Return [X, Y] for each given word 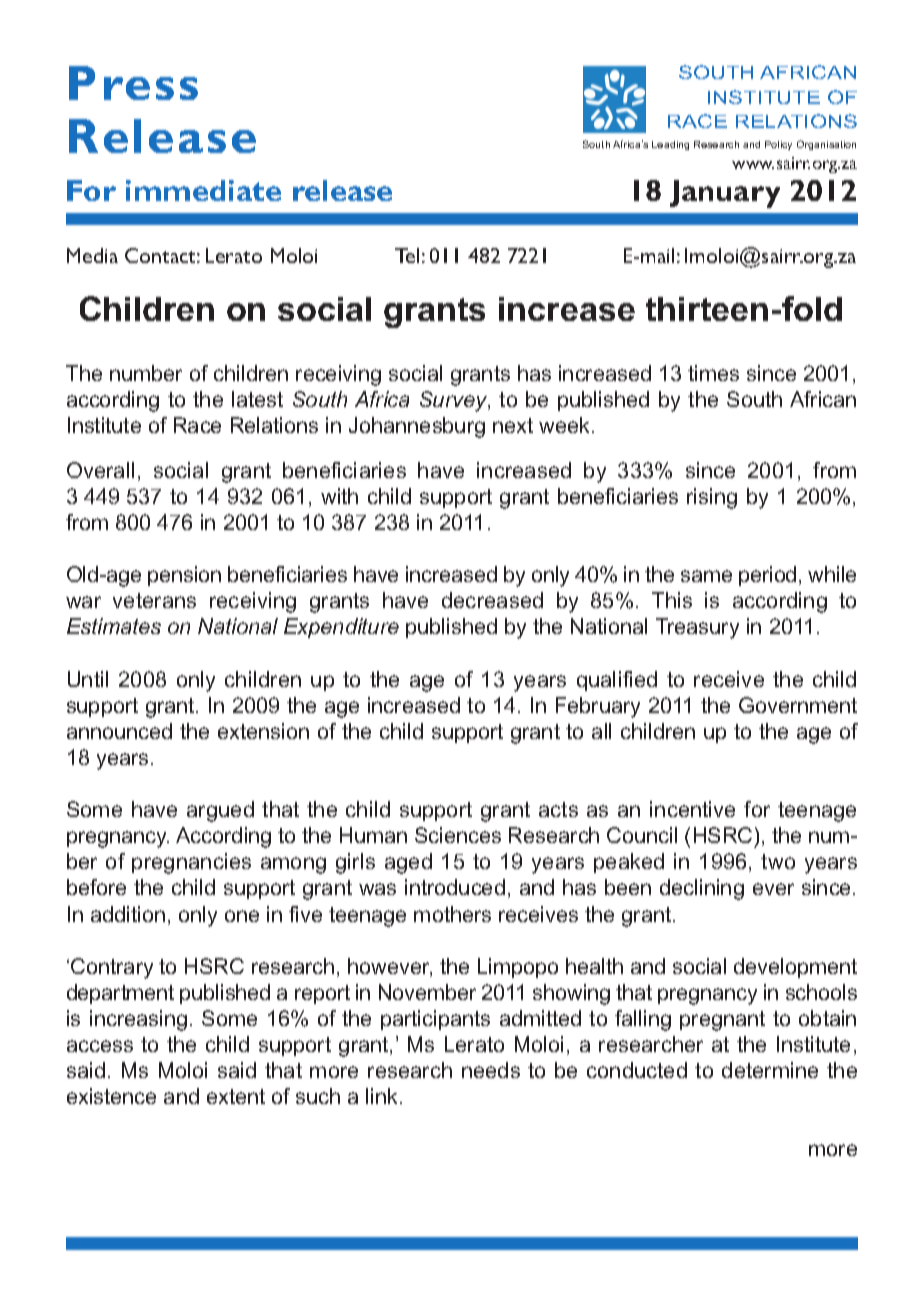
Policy [778, 145]
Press [133, 83]
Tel [407, 255]
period [767, 576]
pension [184, 576]
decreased [492, 600]
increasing [138, 1020]
